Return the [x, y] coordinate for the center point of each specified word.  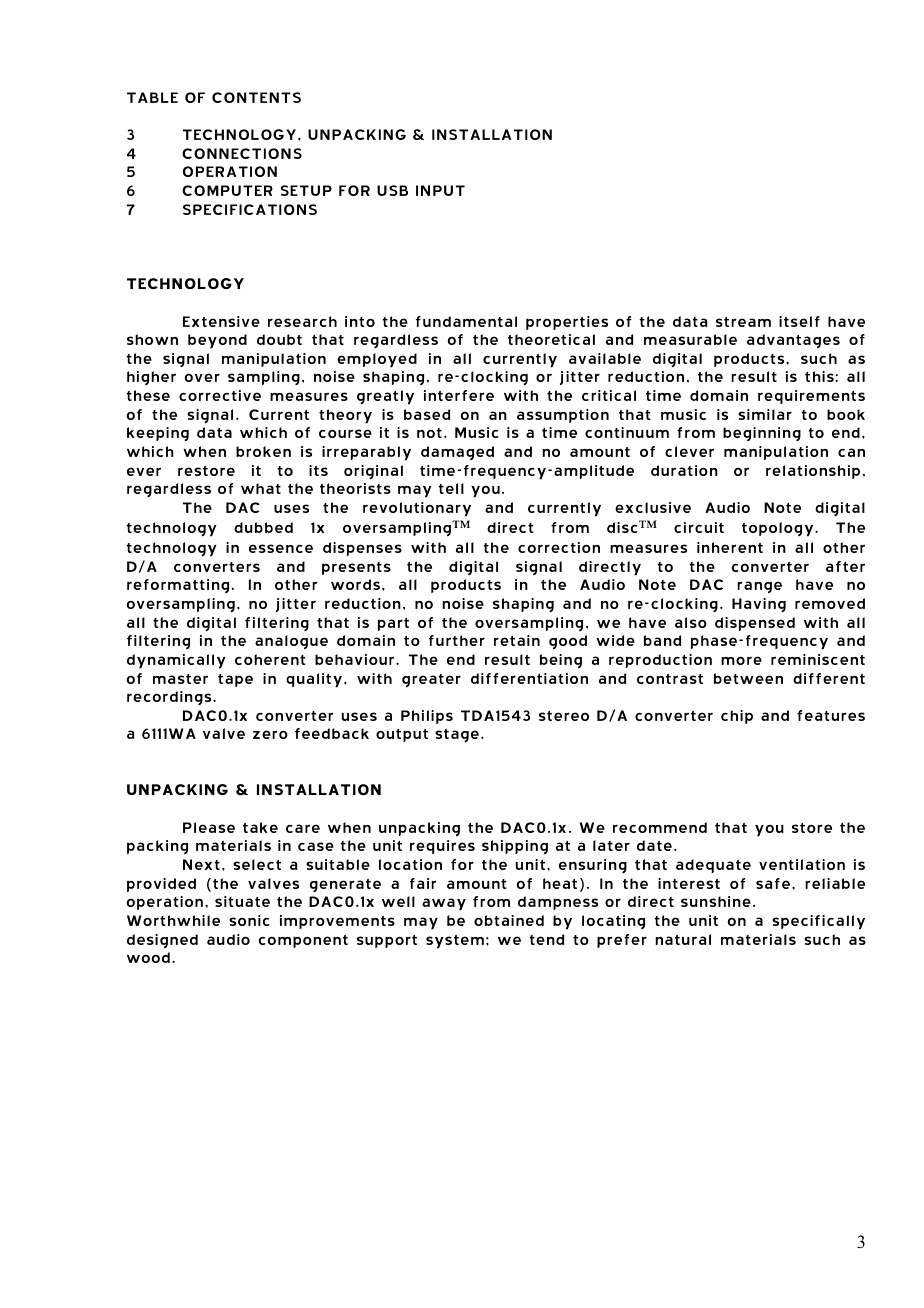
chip [737, 717]
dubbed [263, 527]
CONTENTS [256, 97]
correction [559, 547]
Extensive [221, 321]
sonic [249, 920]
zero [270, 734]
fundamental [466, 321]
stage [457, 735]
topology [779, 529]
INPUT [440, 190]
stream [743, 322]
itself [799, 321]
